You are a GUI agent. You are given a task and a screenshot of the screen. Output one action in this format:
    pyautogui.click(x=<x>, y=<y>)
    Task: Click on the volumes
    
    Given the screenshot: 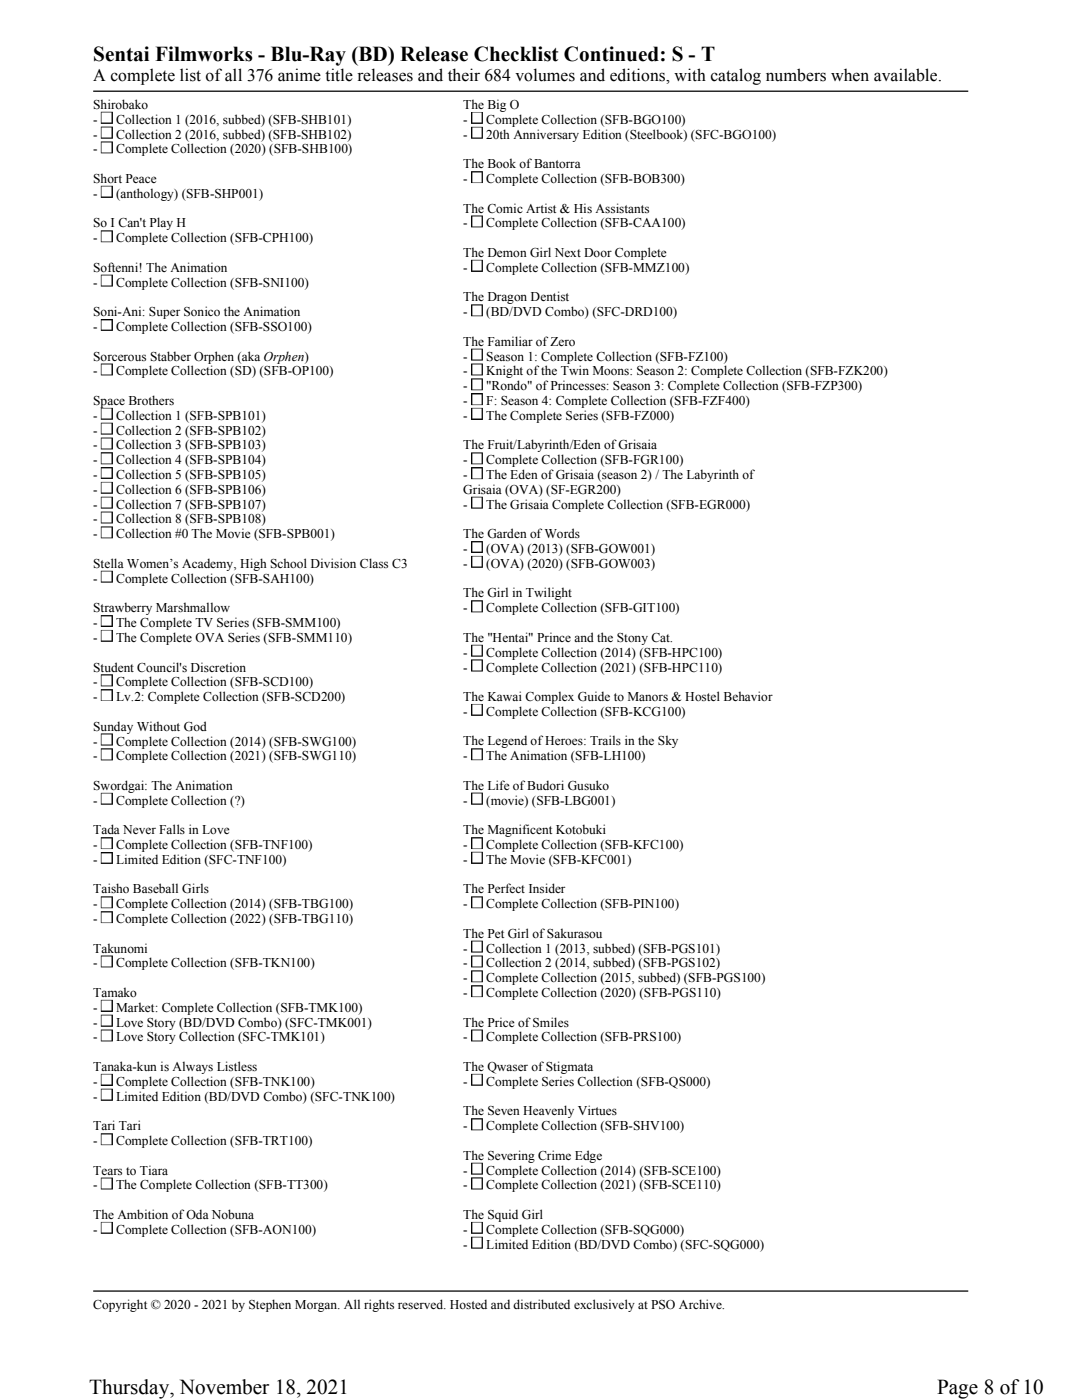 What is the action you would take?
    pyautogui.click(x=545, y=75)
